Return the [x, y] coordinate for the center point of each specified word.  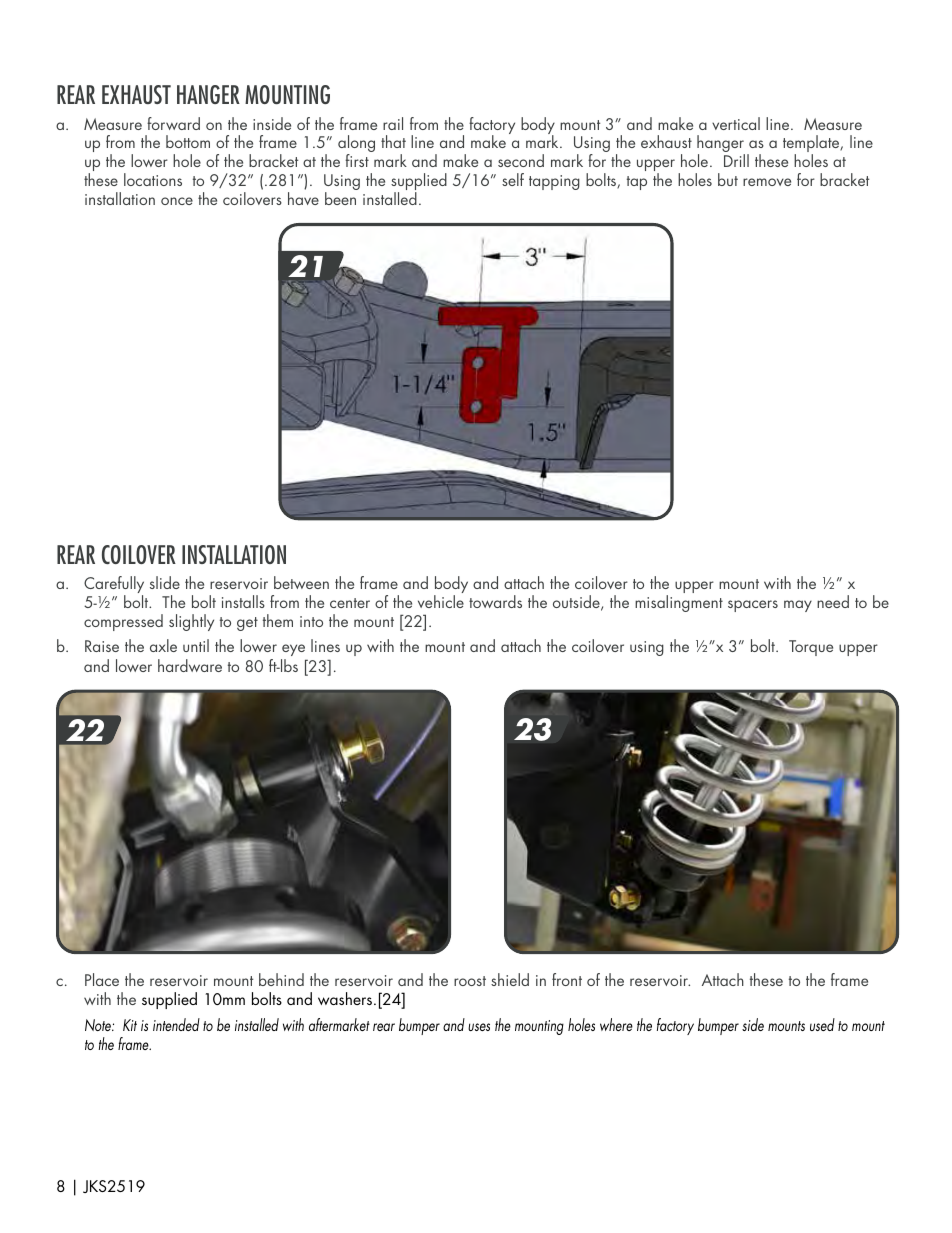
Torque [811, 648]
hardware [190, 665]
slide [165, 582]
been [340, 198]
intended [176, 1024]
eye [294, 652]
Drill [736, 160]
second [521, 160]
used [822, 1024]
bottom [188, 141]
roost [470, 981]
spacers [753, 606]
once [177, 201]
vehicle [441, 601]
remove [767, 182]
